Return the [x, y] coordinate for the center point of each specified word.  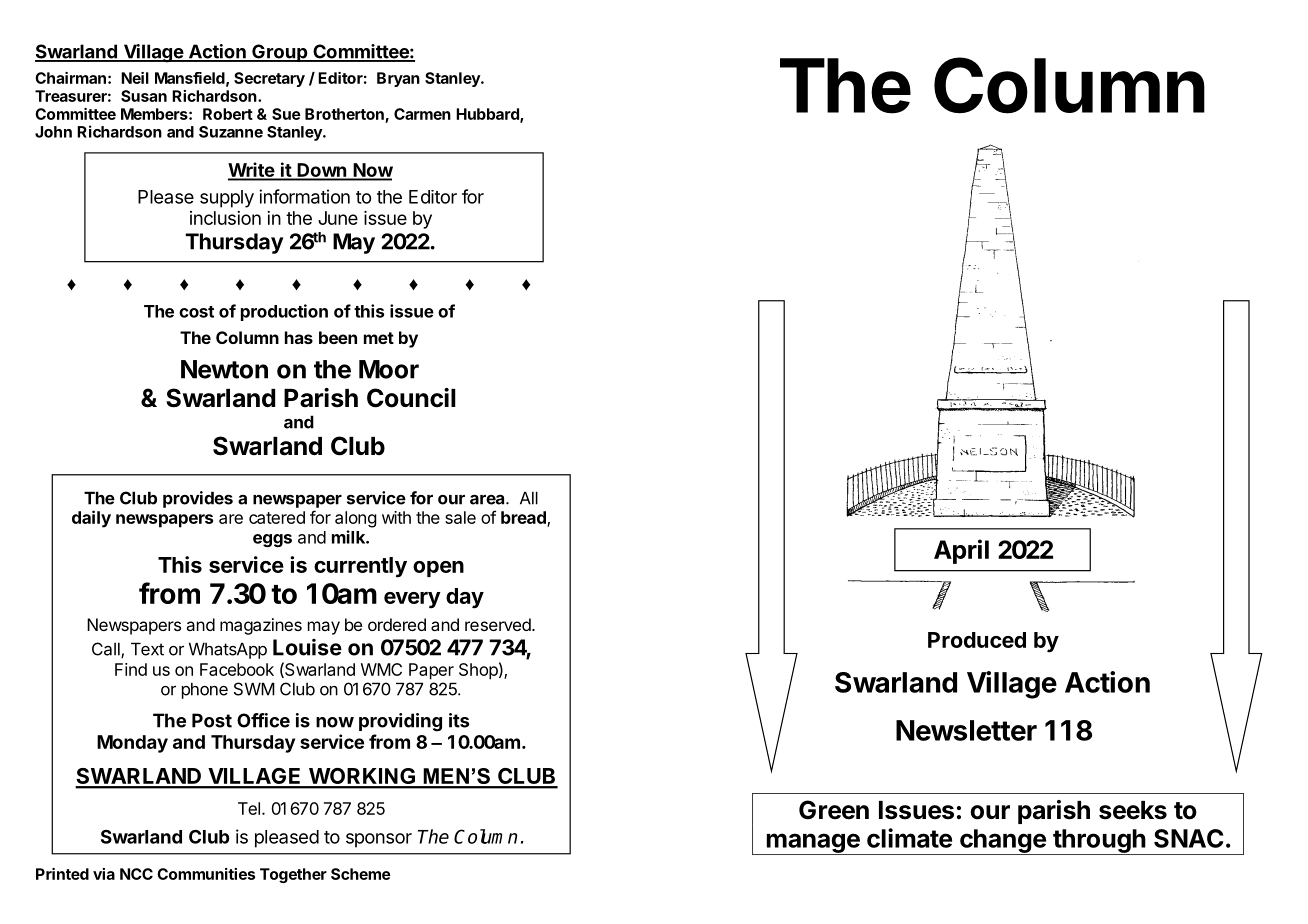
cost [196, 312]
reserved [498, 624]
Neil [135, 78]
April [961, 551]
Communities [206, 874]
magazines [261, 626]
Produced [977, 640]
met [379, 338]
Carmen [422, 114]
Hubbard [488, 115]
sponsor [379, 840]
